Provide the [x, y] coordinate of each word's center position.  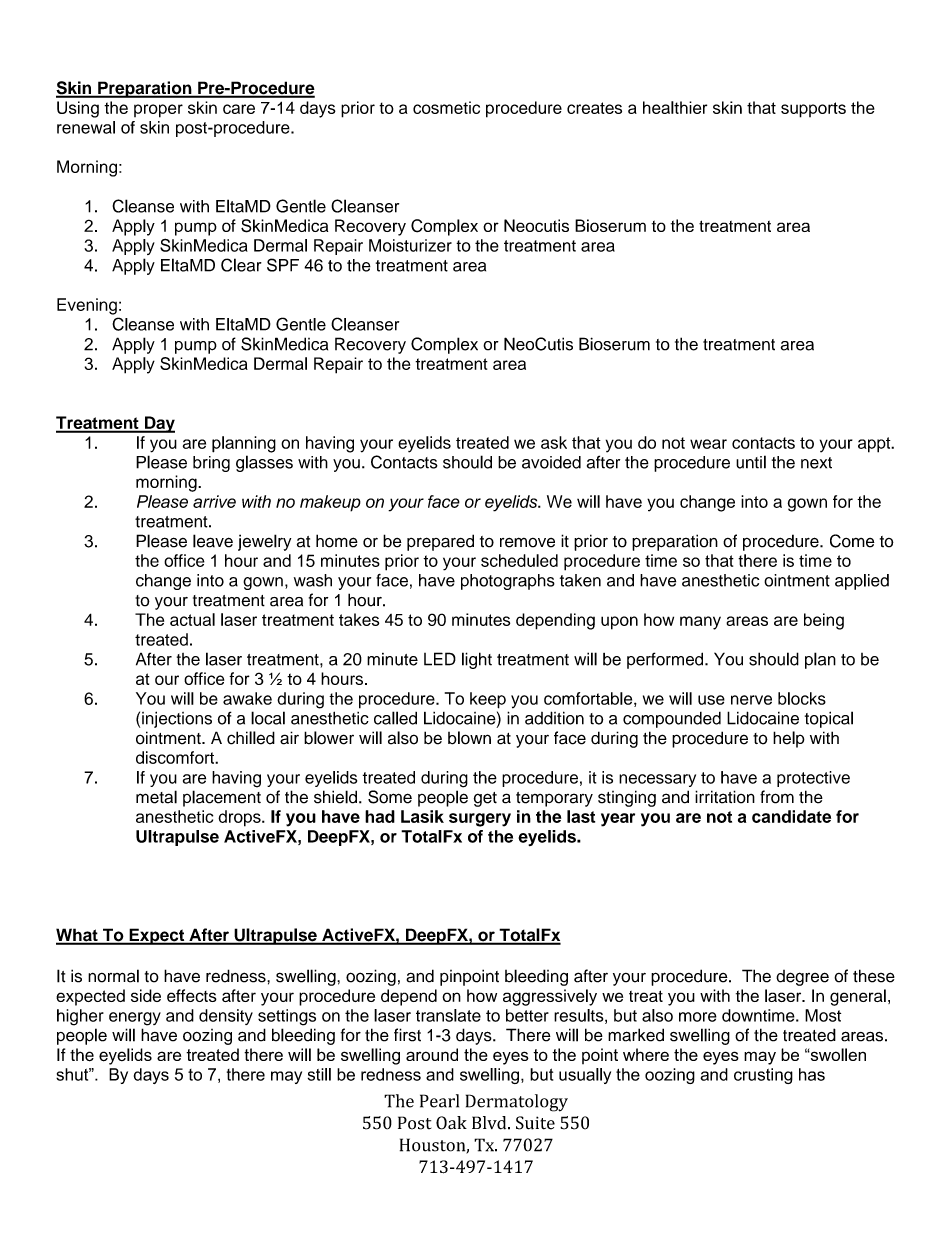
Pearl [439, 1101]
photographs [508, 582]
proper [158, 111]
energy [135, 1019]
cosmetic [446, 107]
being [824, 621]
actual [192, 619]
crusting [763, 1076]
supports [813, 110]
